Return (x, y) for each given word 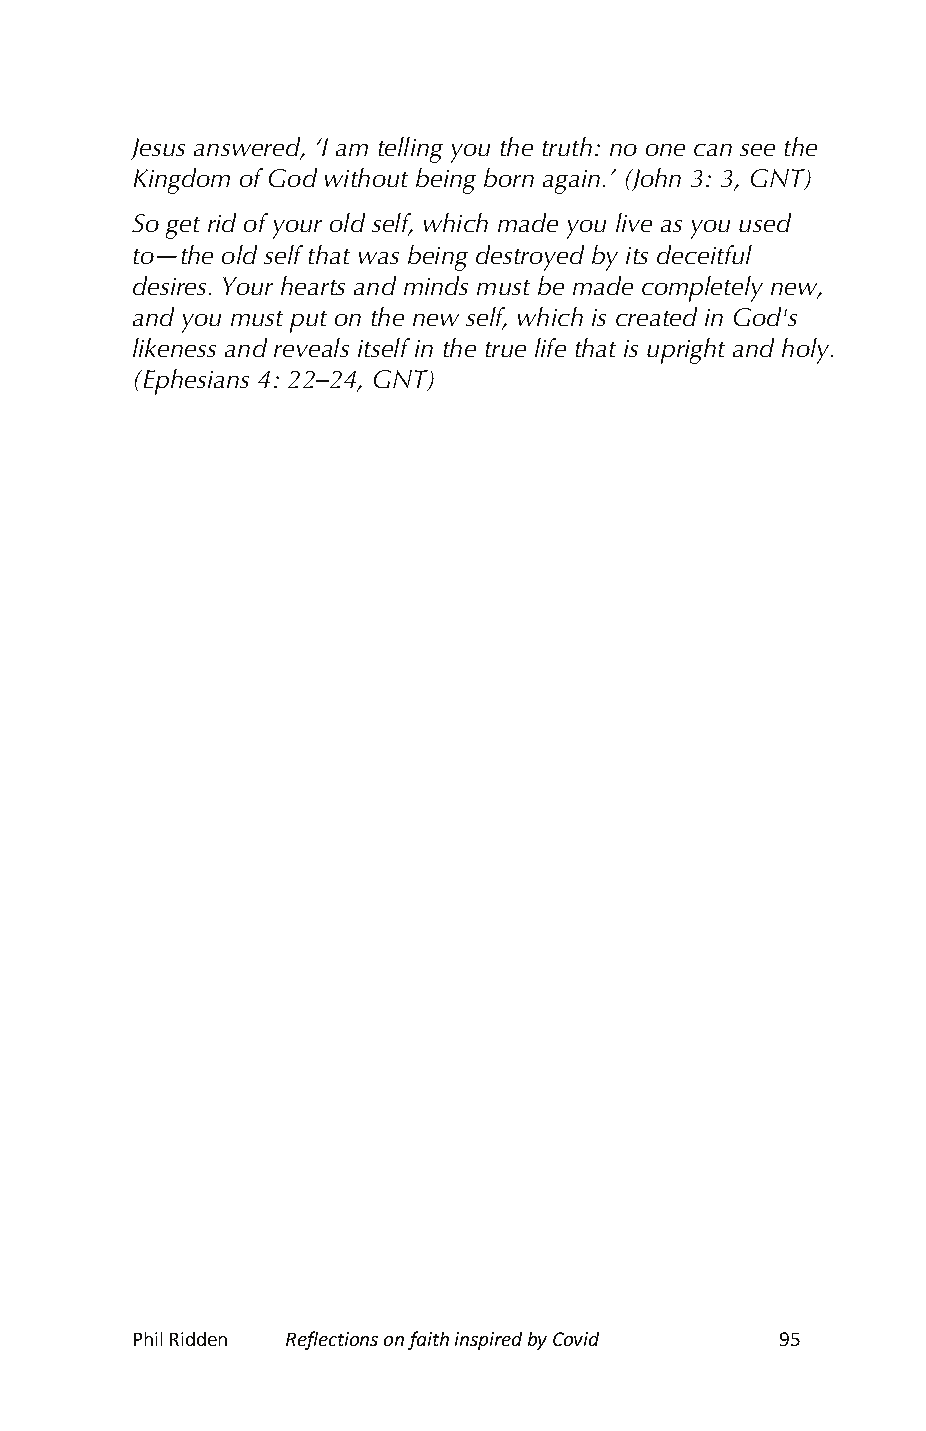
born (509, 177)
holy (807, 351)
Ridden (198, 1339)
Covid (576, 1339)
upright (686, 351)
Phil (148, 1339)
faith (428, 1340)
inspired (488, 1341)
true (506, 349)
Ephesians (195, 382)
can (713, 150)
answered (248, 148)
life (550, 347)
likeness (174, 347)
